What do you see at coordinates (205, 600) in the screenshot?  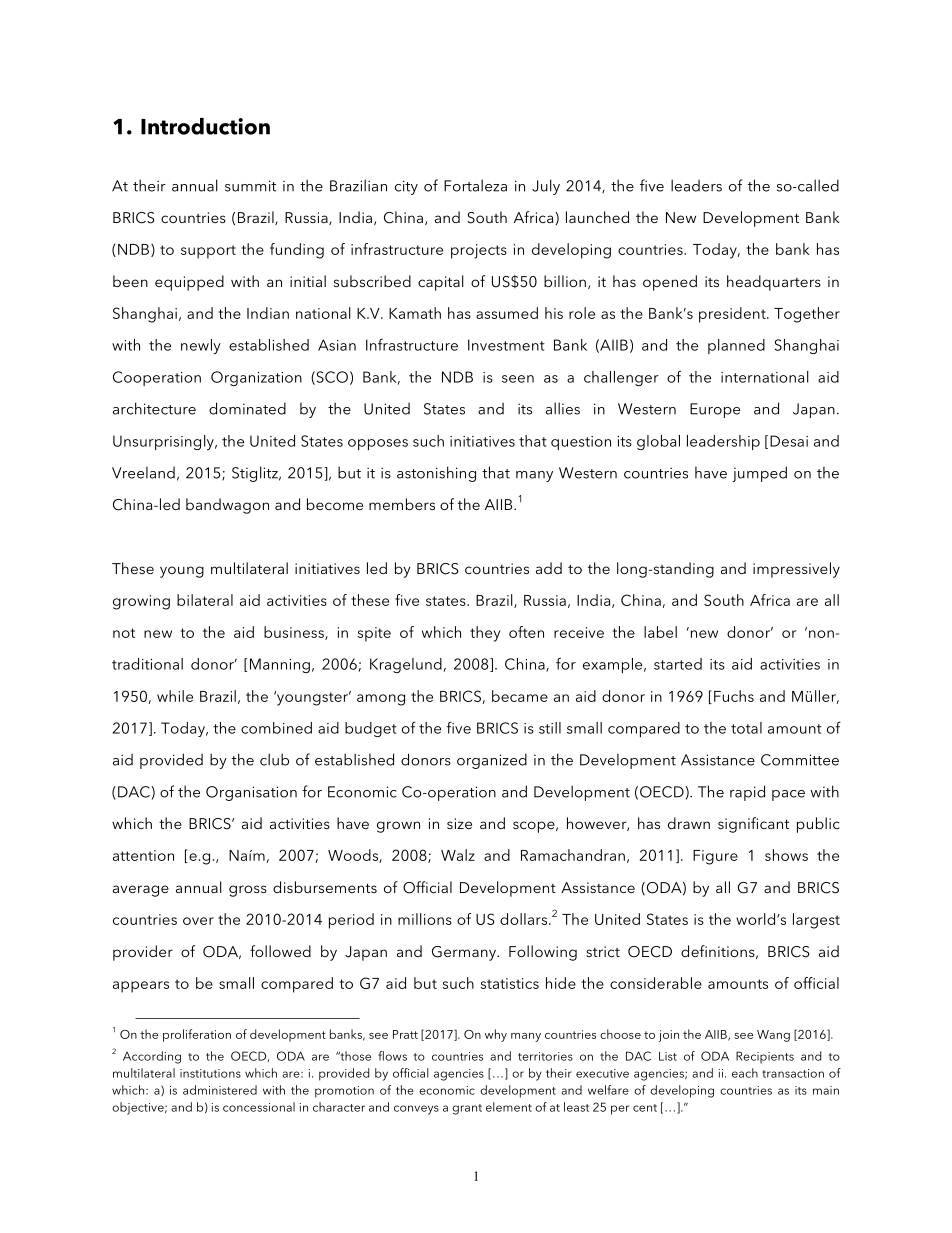 I see `bilateral` at bounding box center [205, 600].
